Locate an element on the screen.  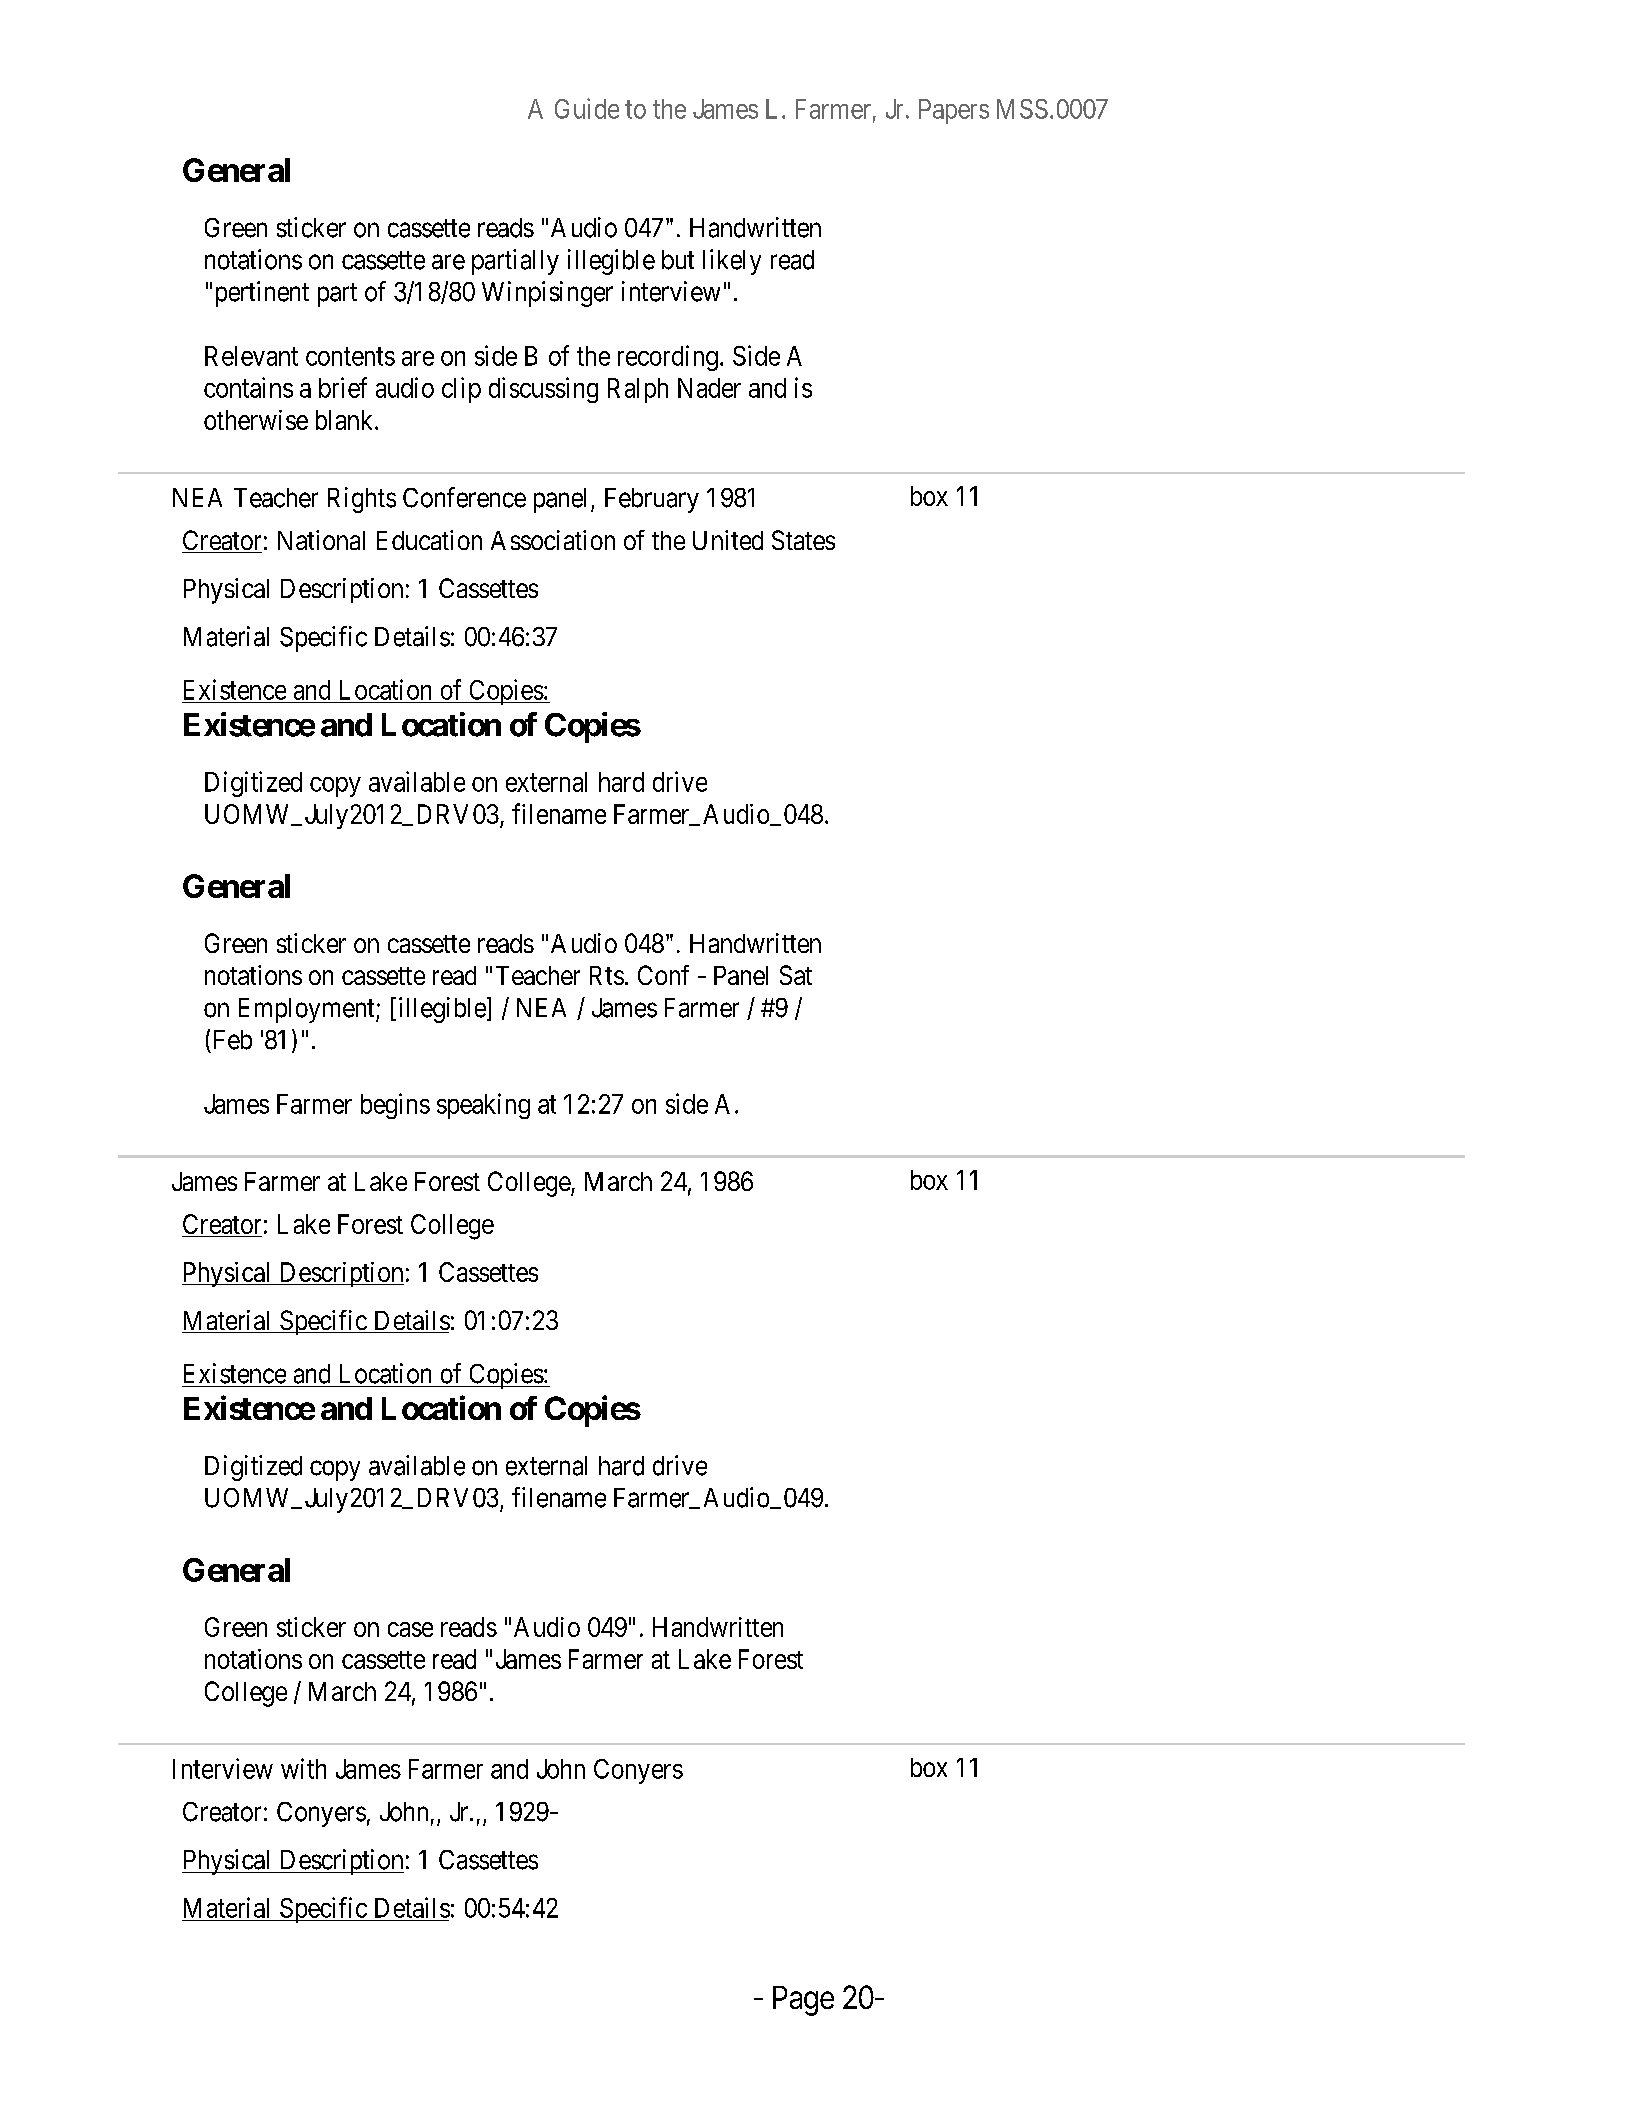
with is located at coordinates (303, 1768).
